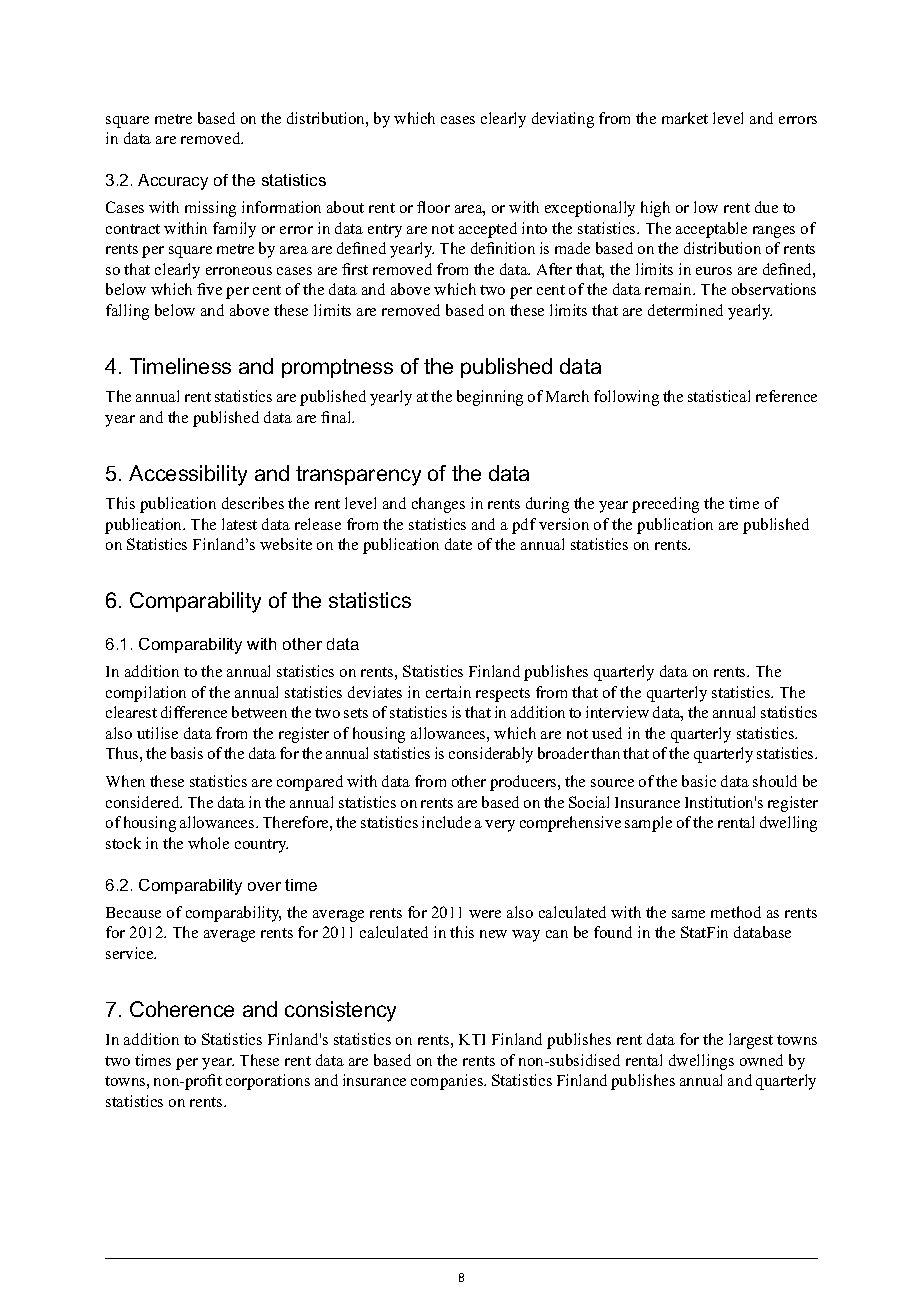 The image size is (924, 1308). I want to click on latest, so click(239, 524).
